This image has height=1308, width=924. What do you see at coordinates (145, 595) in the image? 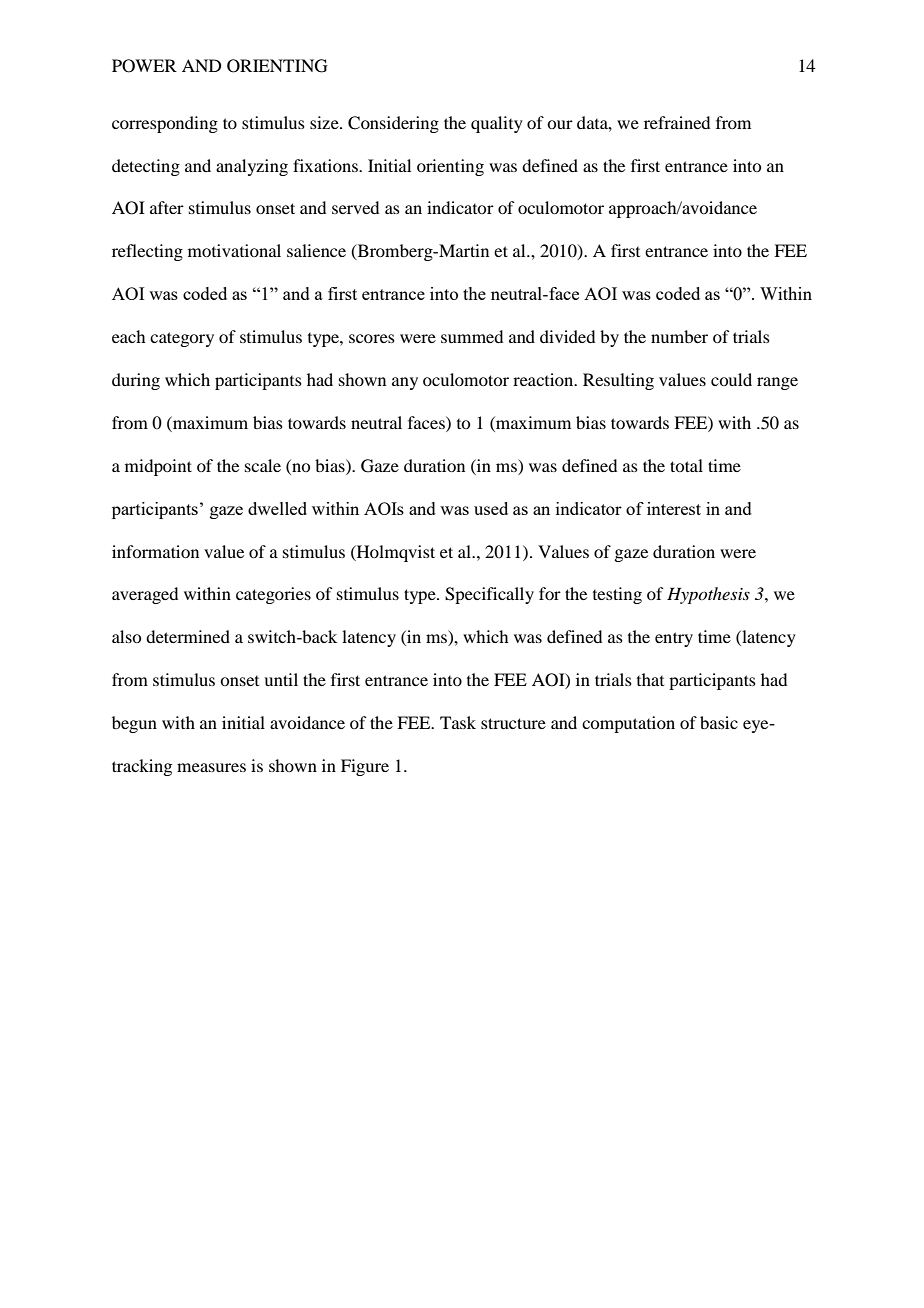
I see `averaged` at bounding box center [145, 595].
